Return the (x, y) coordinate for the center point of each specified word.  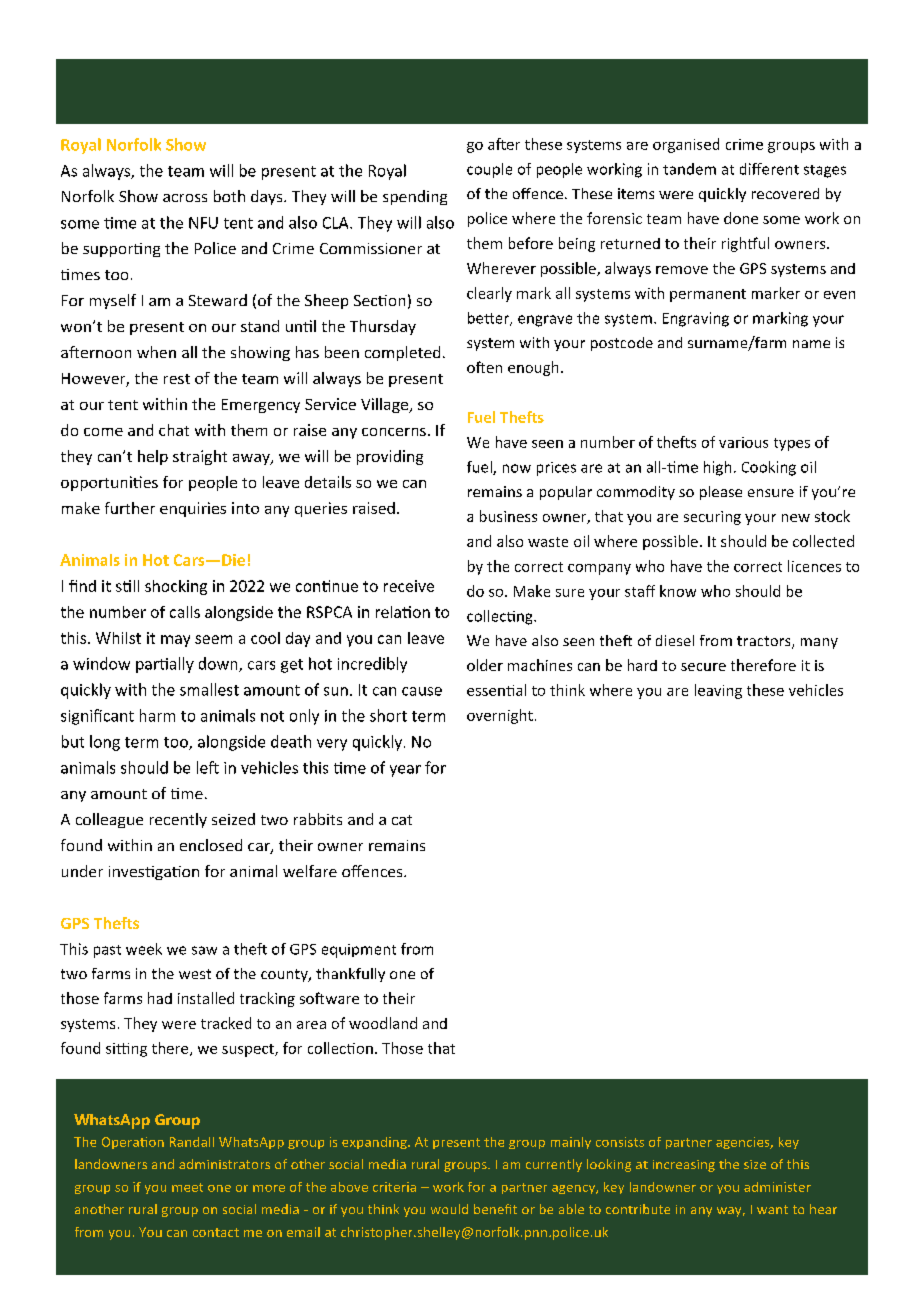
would (449, 1209)
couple (489, 170)
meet (187, 1187)
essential (496, 690)
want (772, 1209)
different (769, 169)
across (185, 198)
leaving (718, 691)
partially (165, 665)
